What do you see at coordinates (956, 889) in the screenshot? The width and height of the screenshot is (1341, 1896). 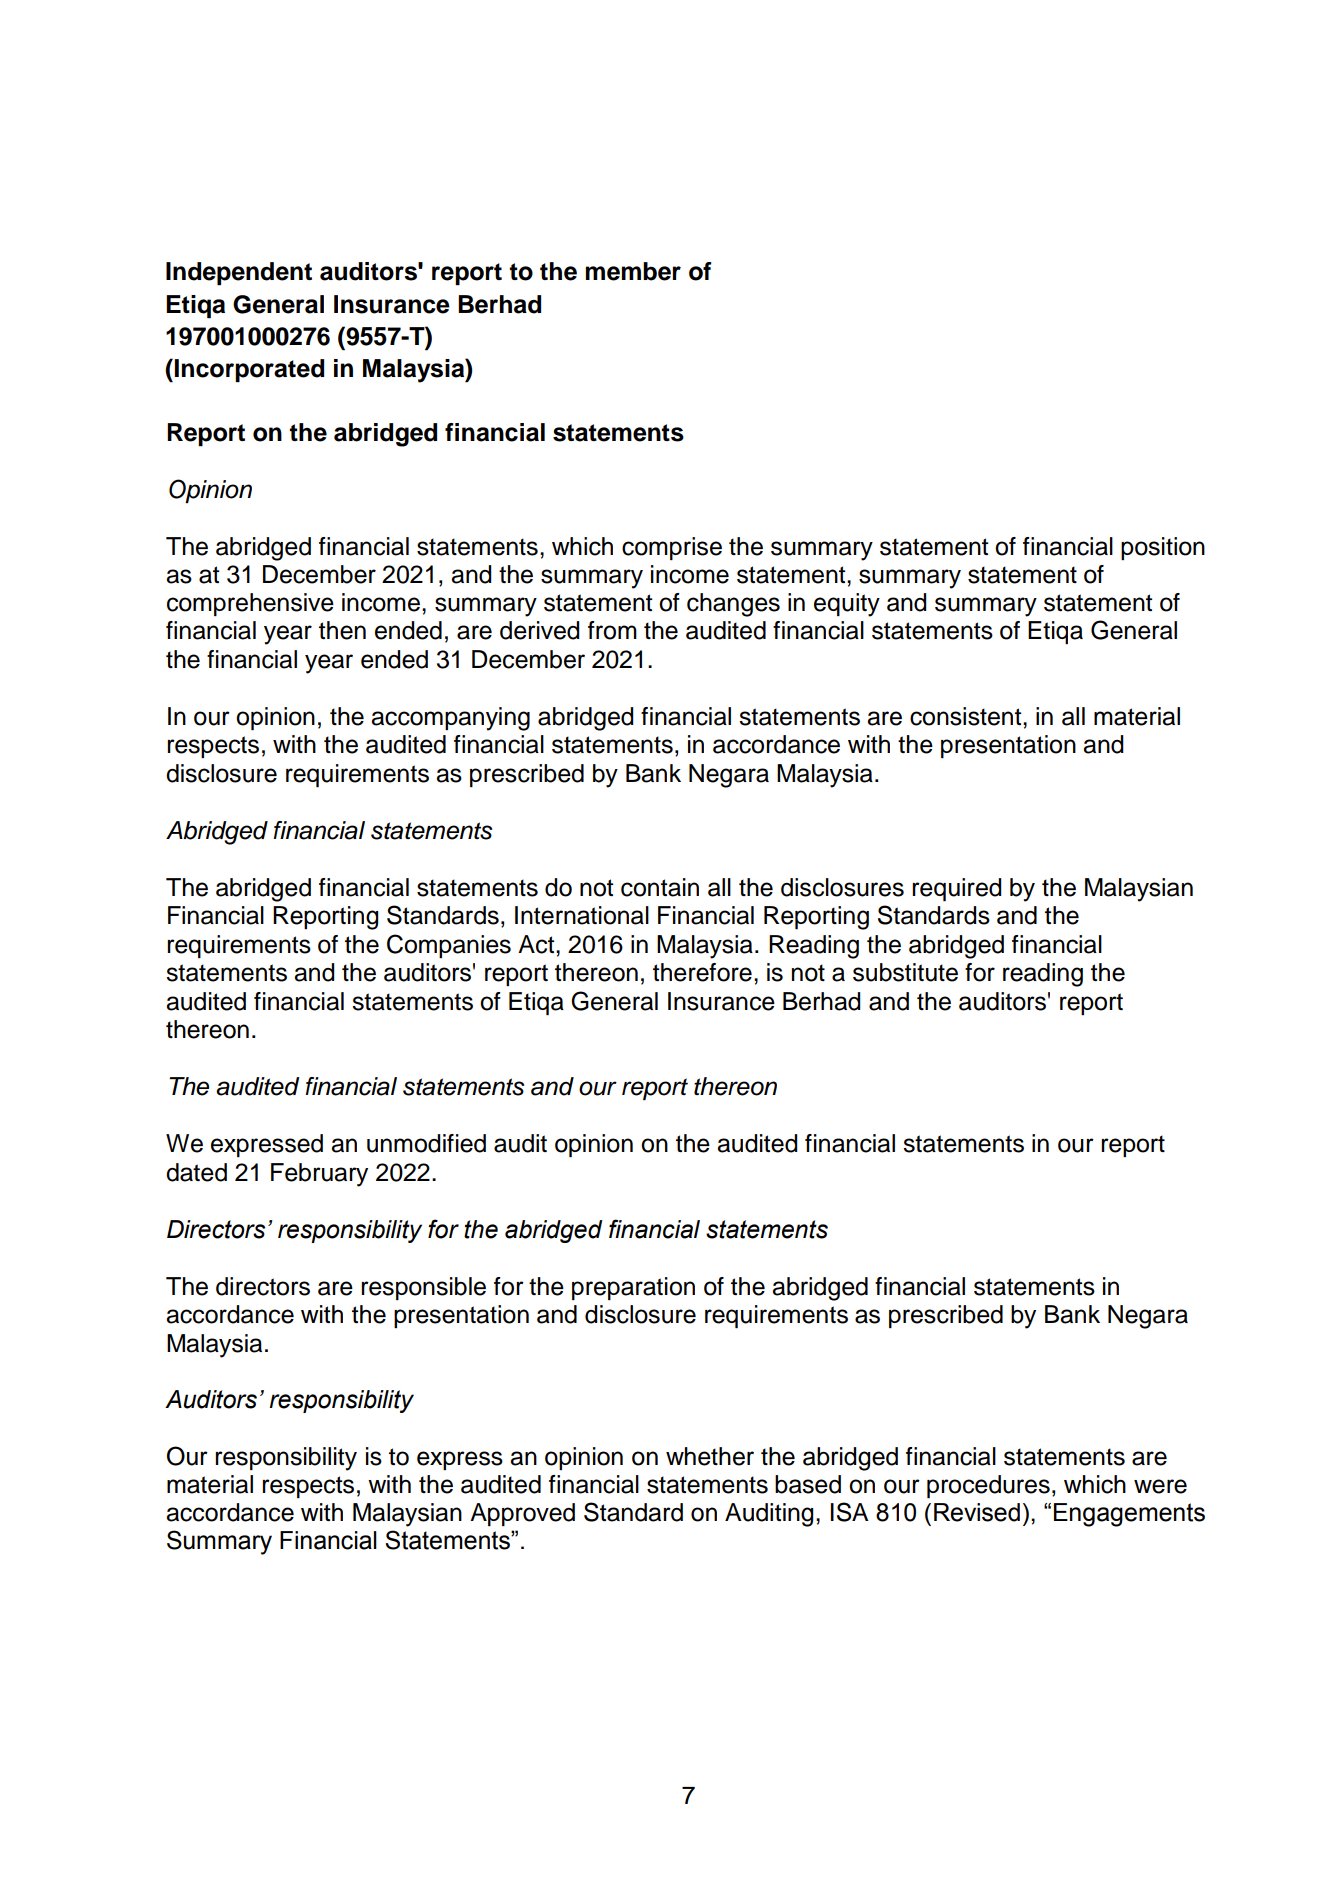 I see `required` at bounding box center [956, 889].
